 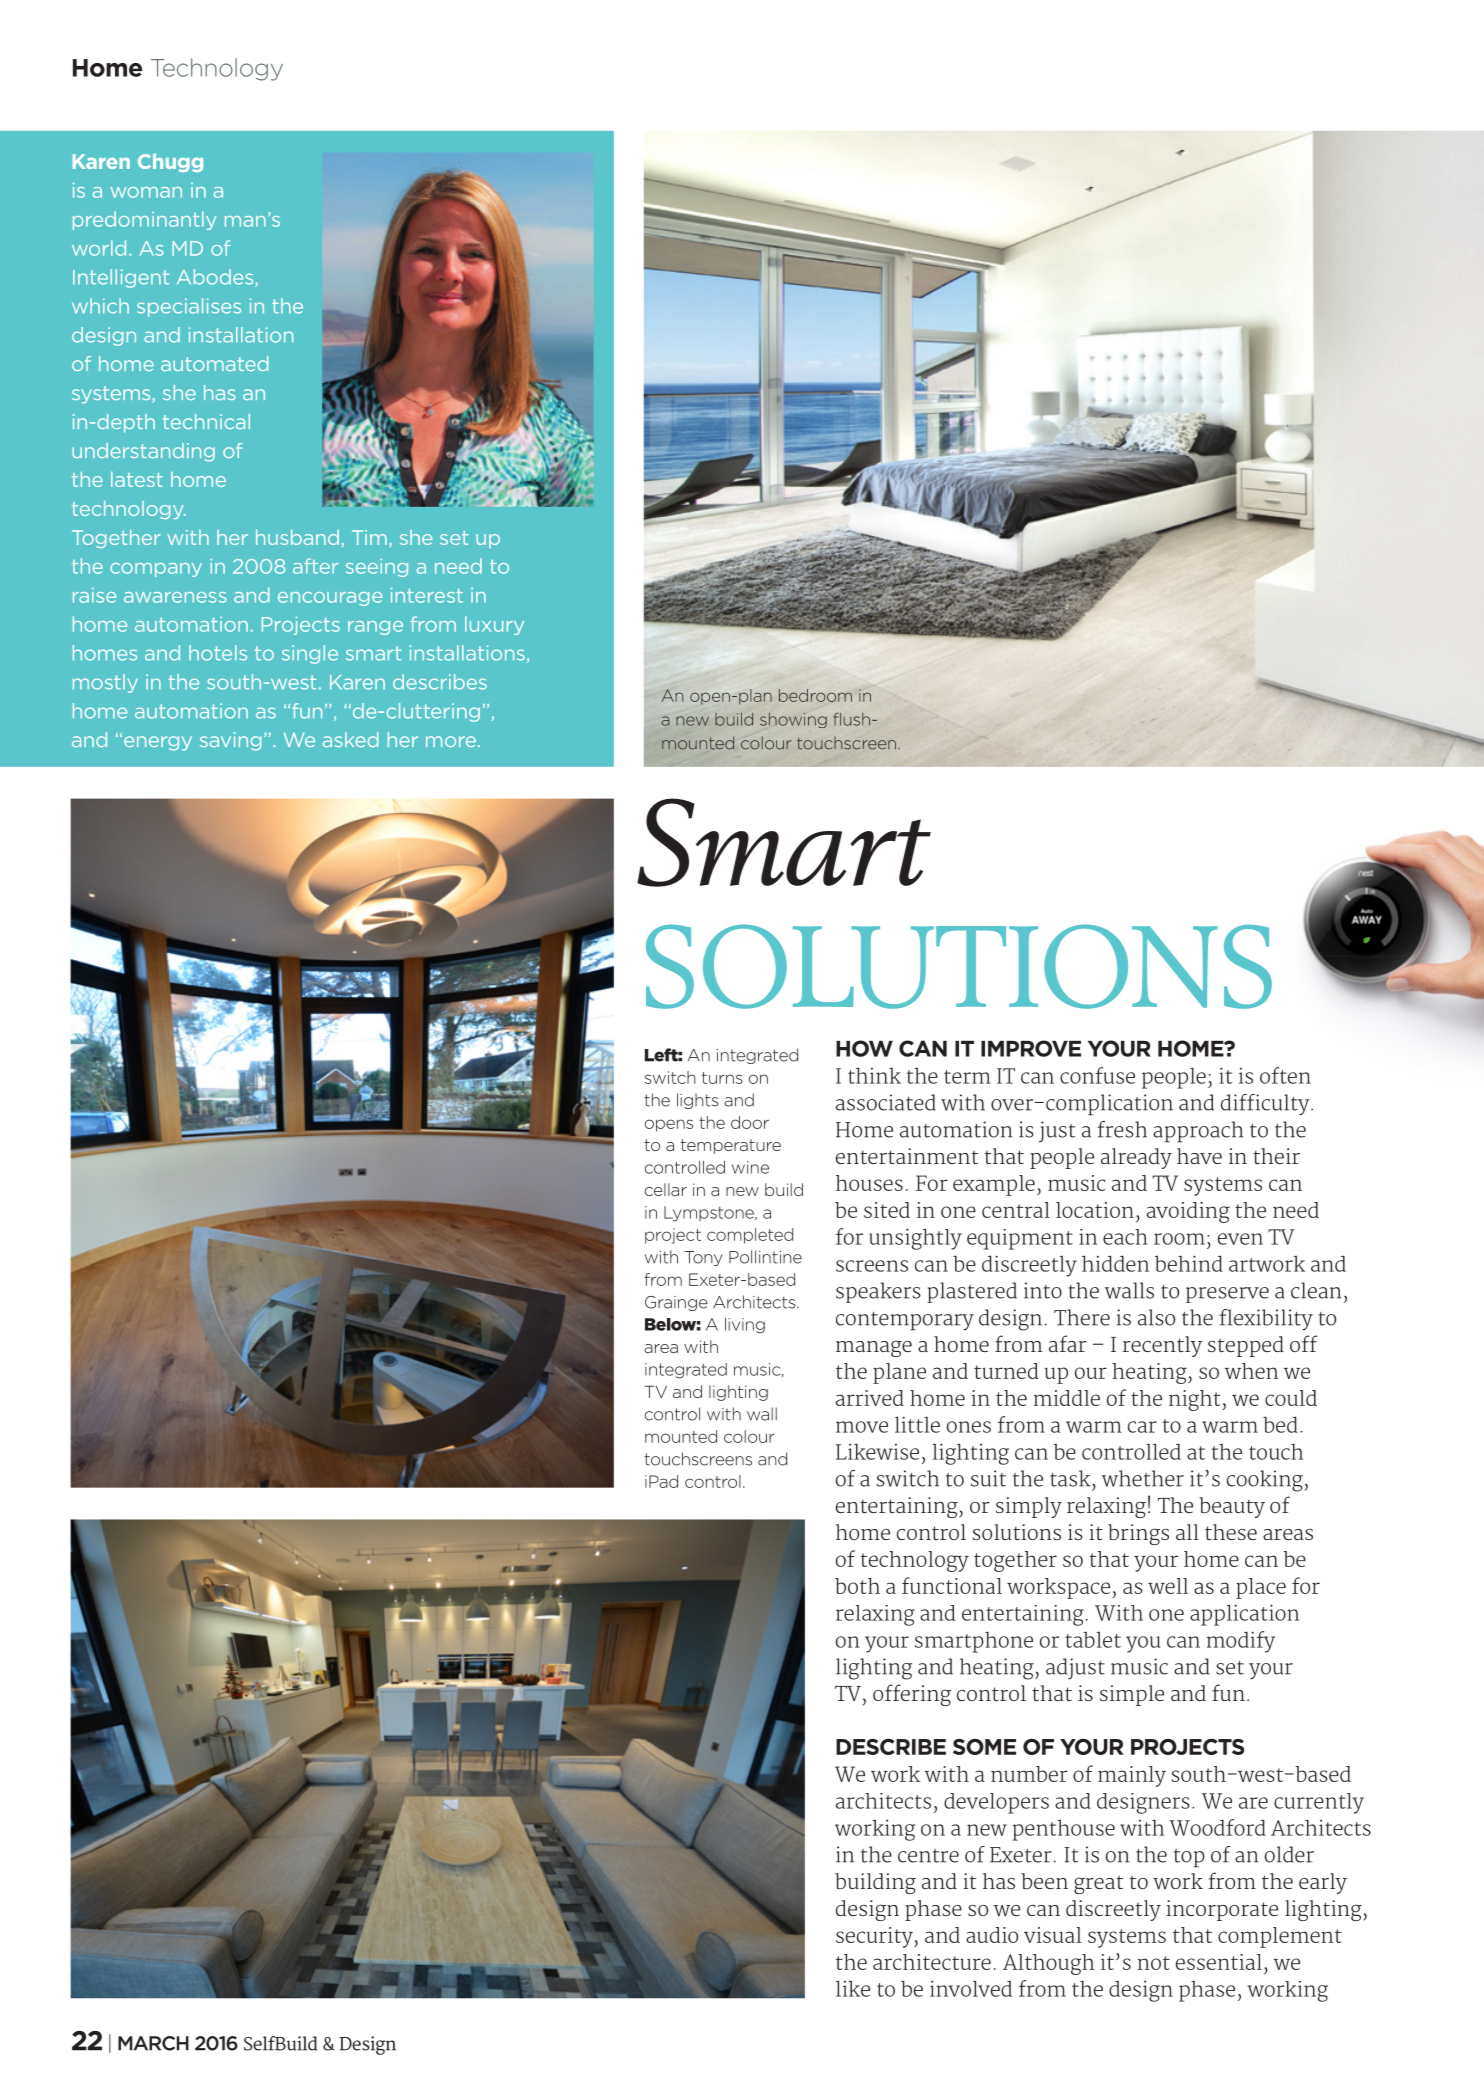 I want to click on saving, so click(x=230, y=741).
